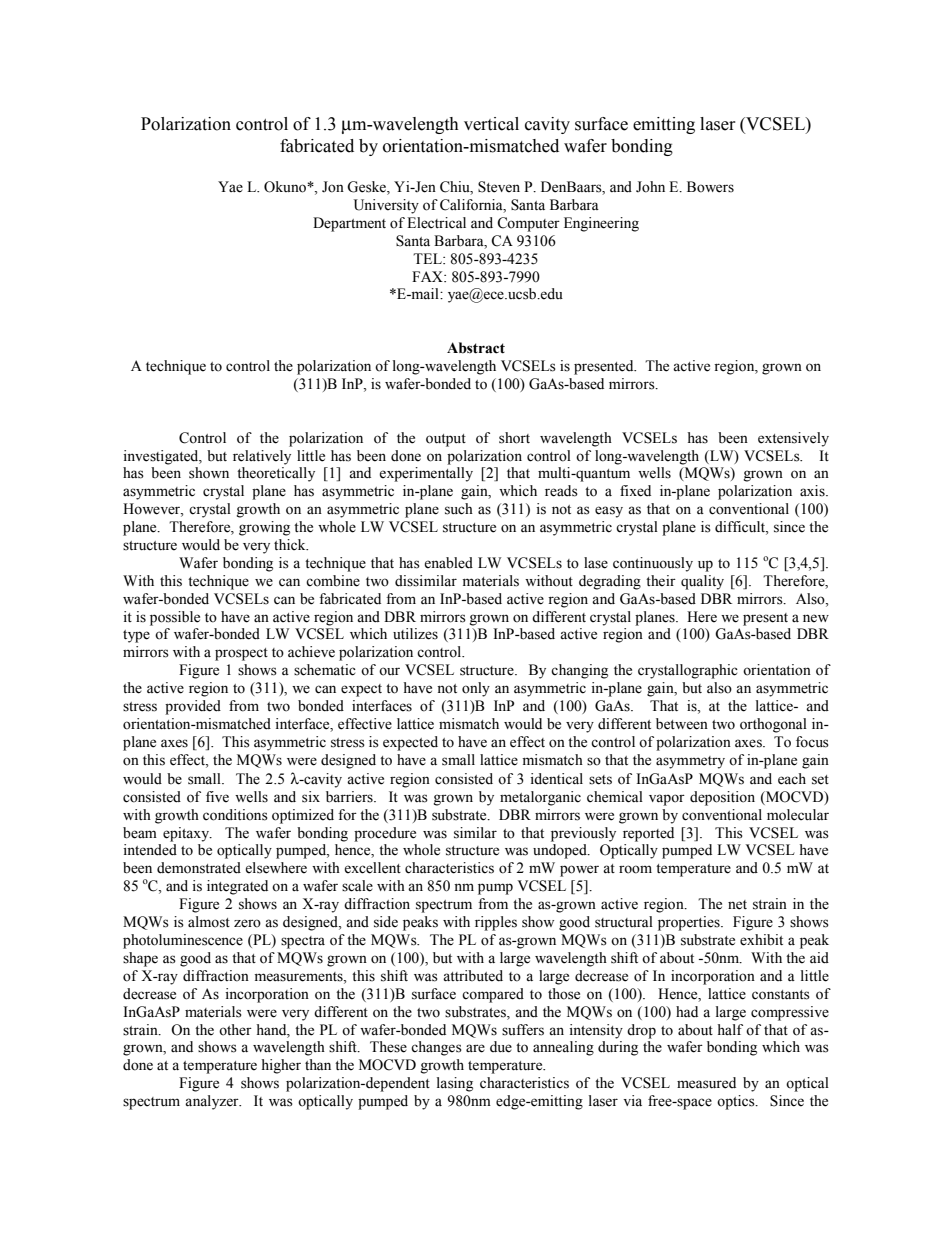  What do you see at coordinates (476, 348) in the document?
I see `Abstract` at bounding box center [476, 348].
